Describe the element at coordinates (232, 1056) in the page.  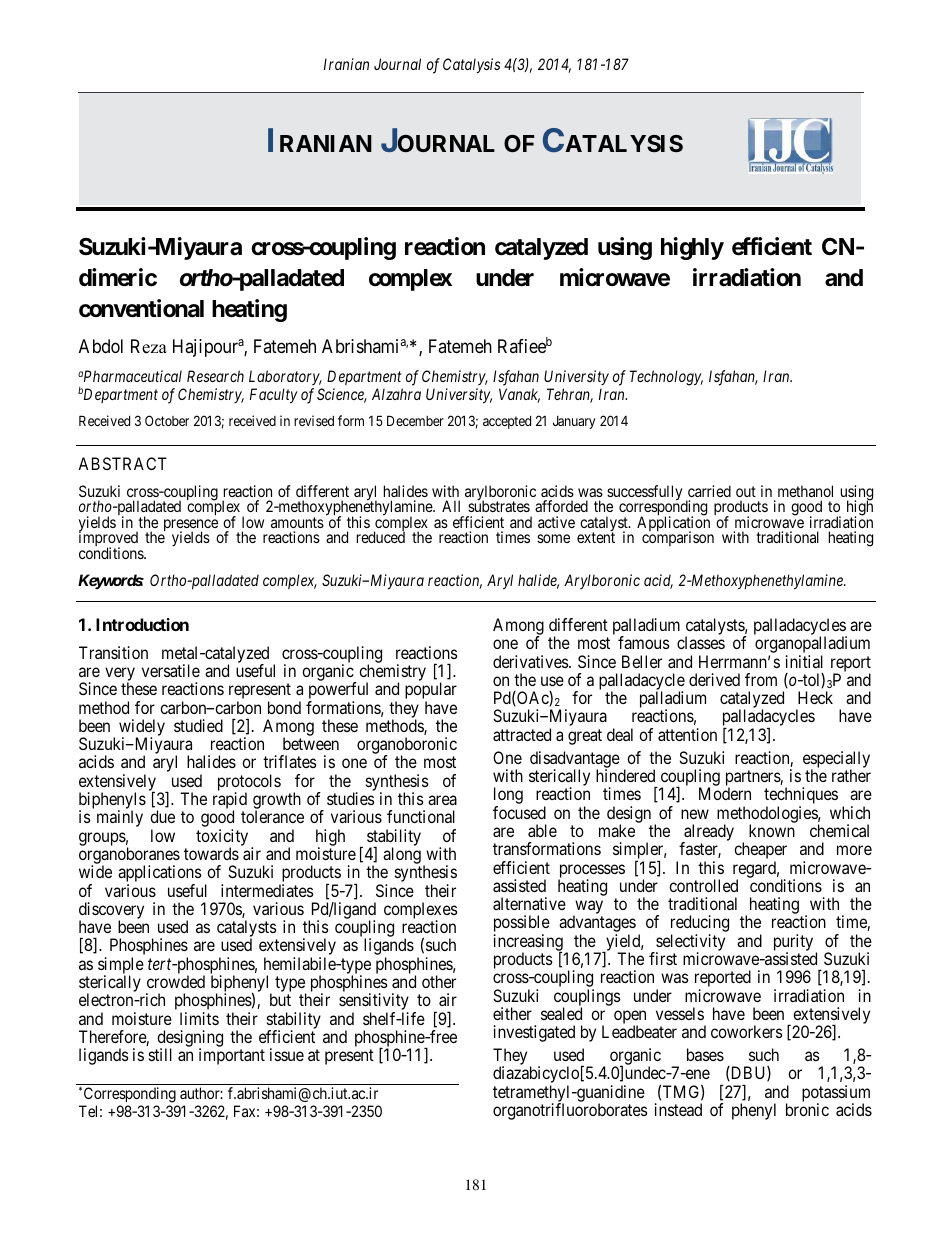
I see `important` at that location.
